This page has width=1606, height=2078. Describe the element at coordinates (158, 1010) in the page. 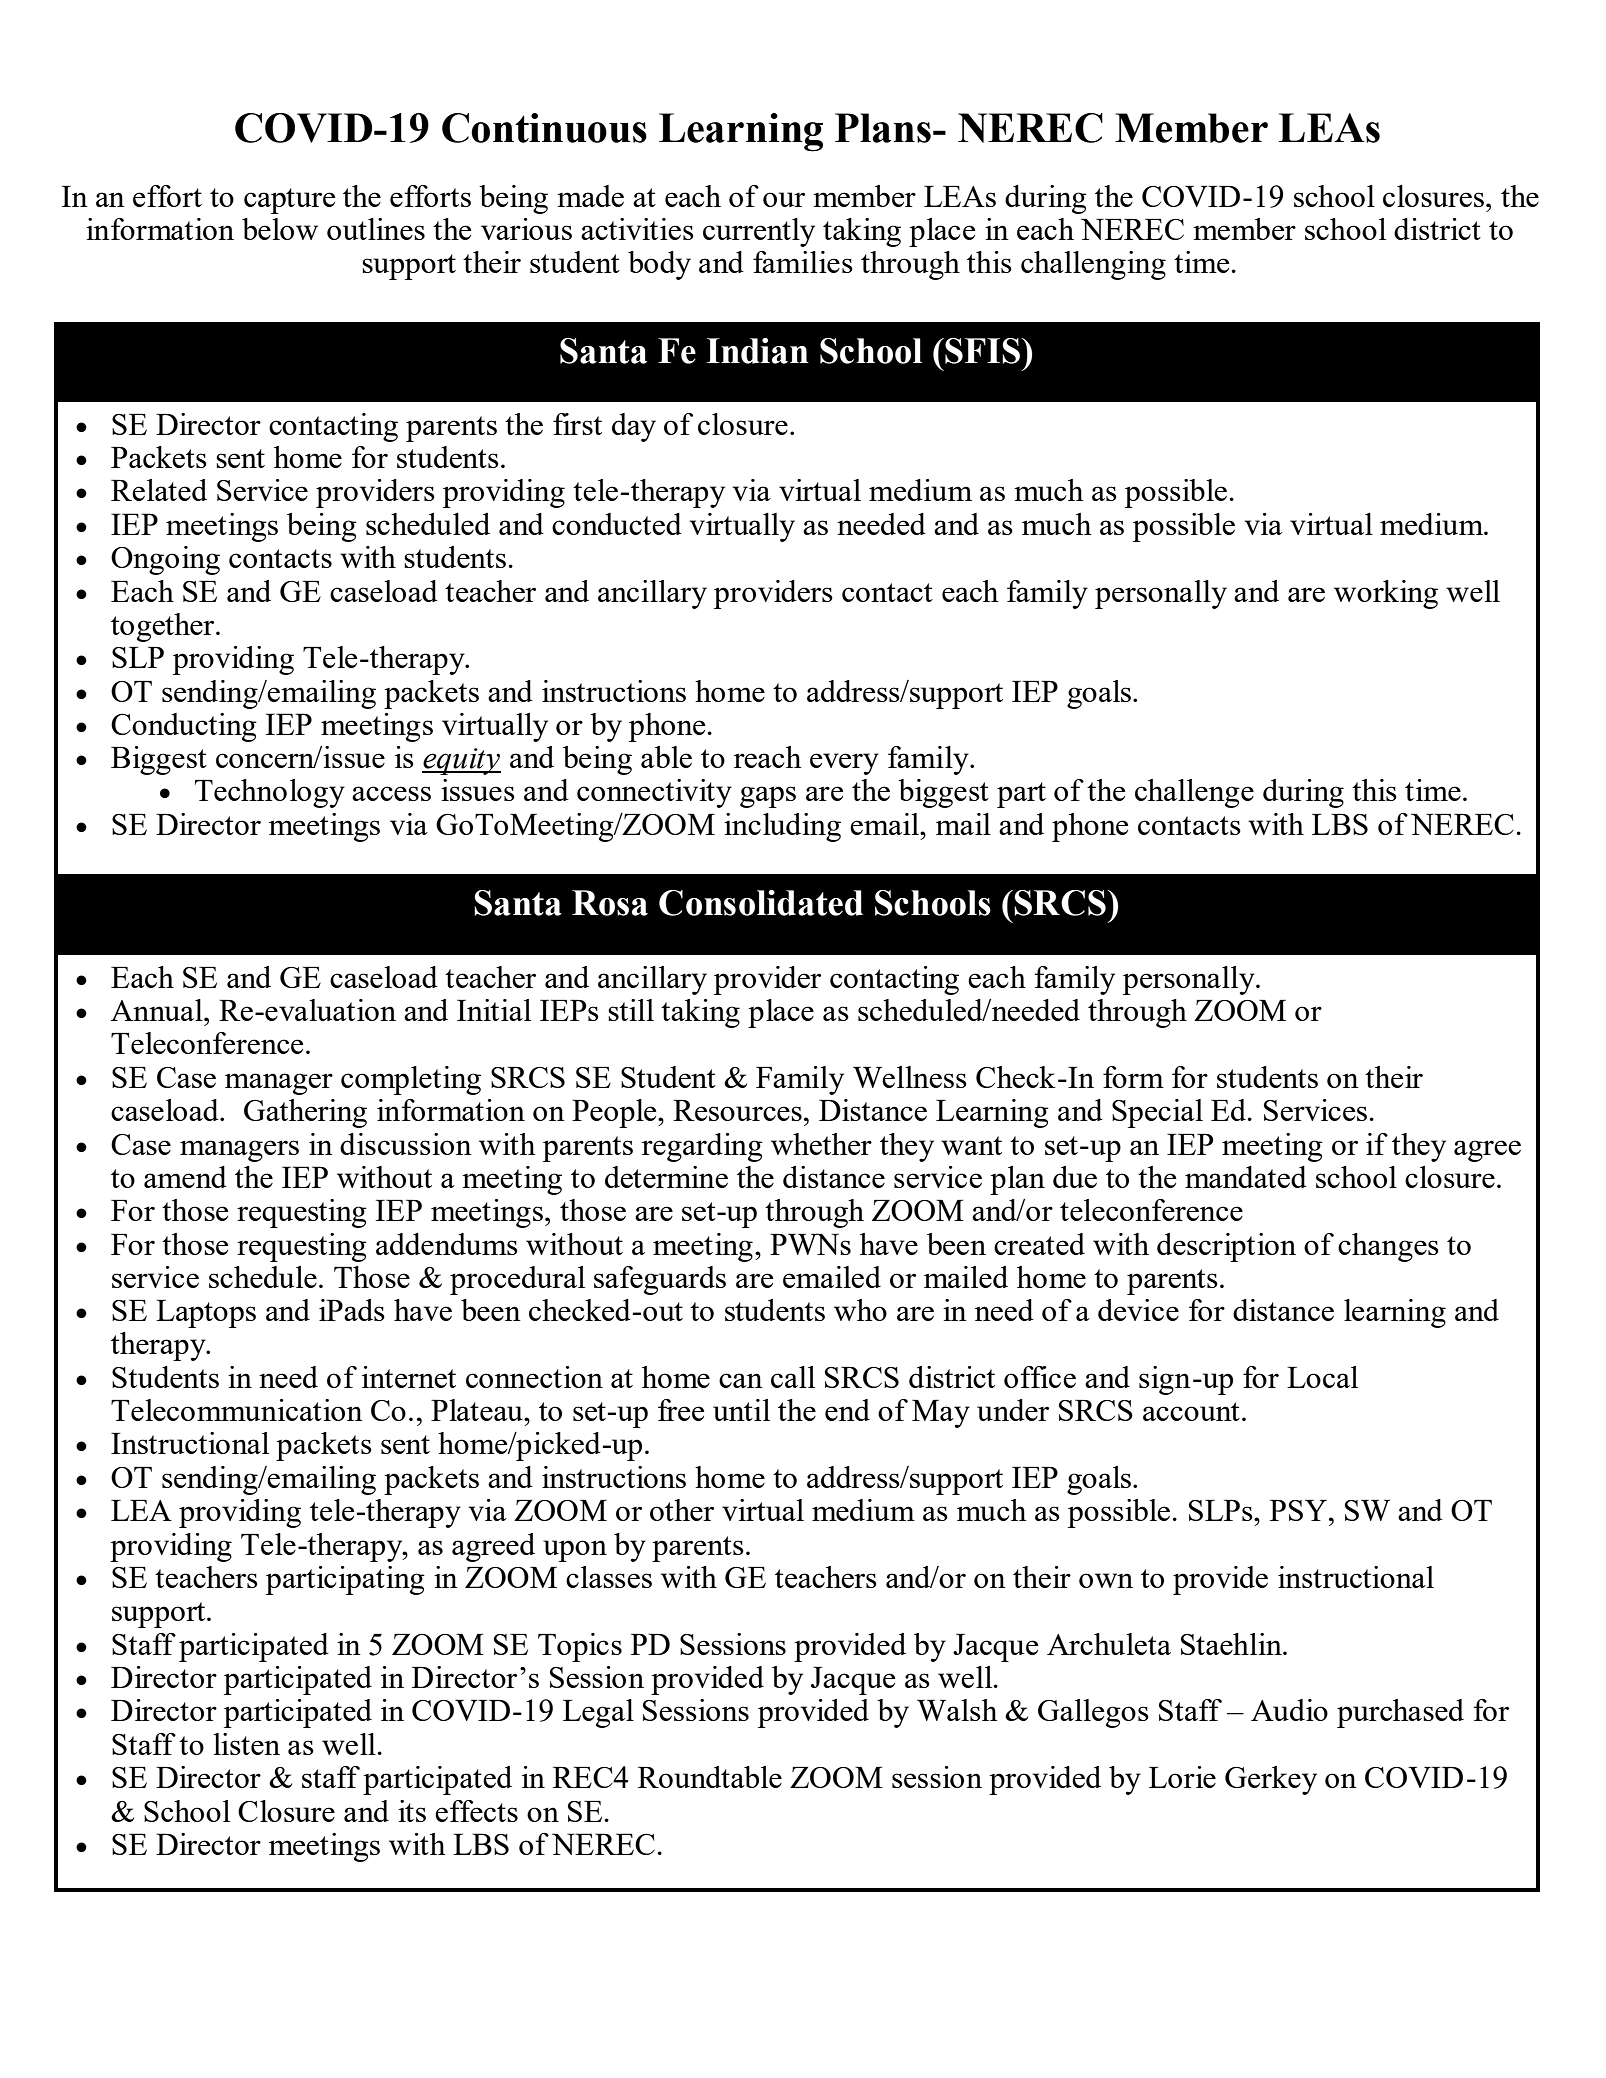

I see `Annual` at that location.
